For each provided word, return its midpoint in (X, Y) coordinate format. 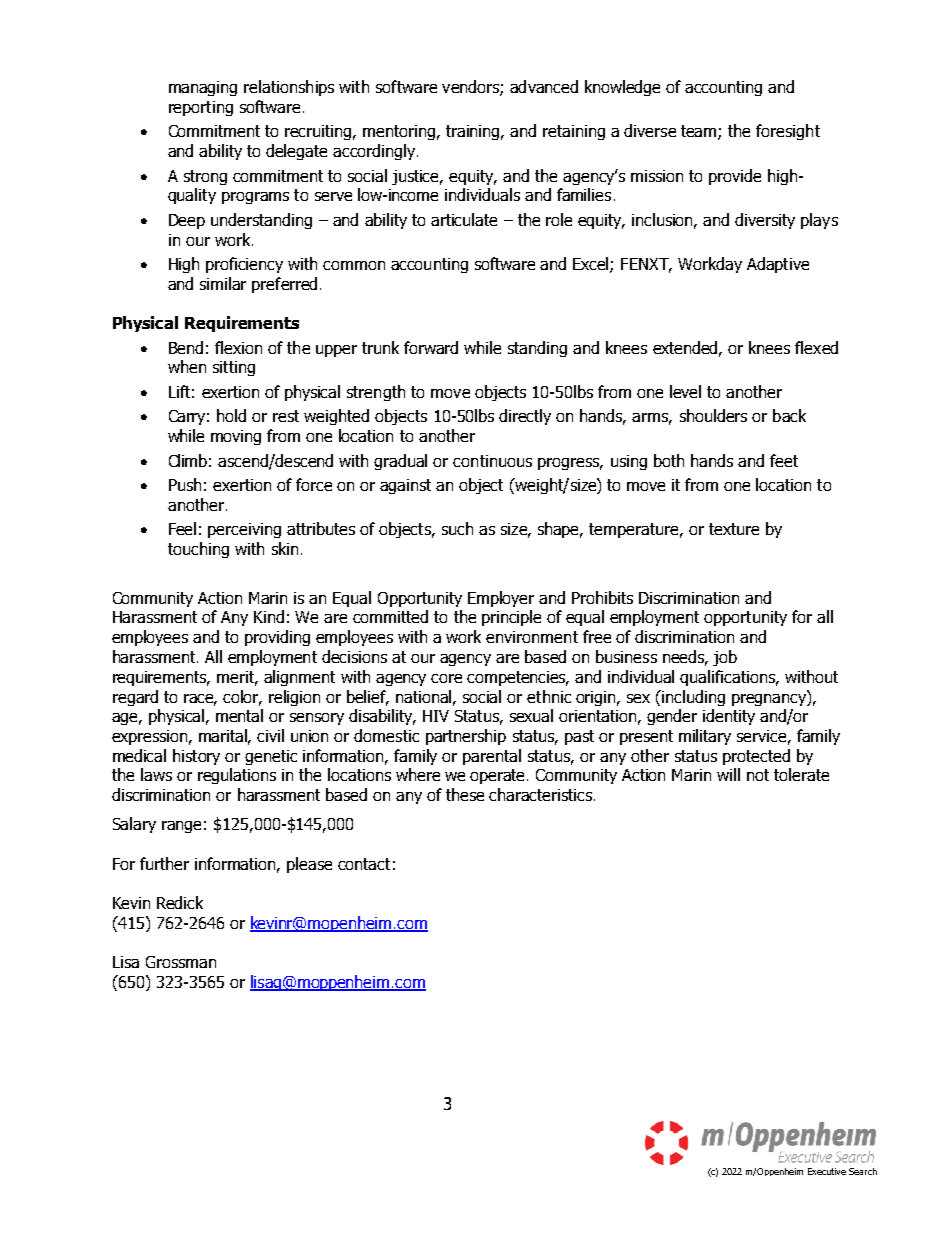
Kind (269, 616)
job (725, 658)
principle (511, 618)
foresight (788, 132)
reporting (201, 108)
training (474, 132)
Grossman (181, 962)
